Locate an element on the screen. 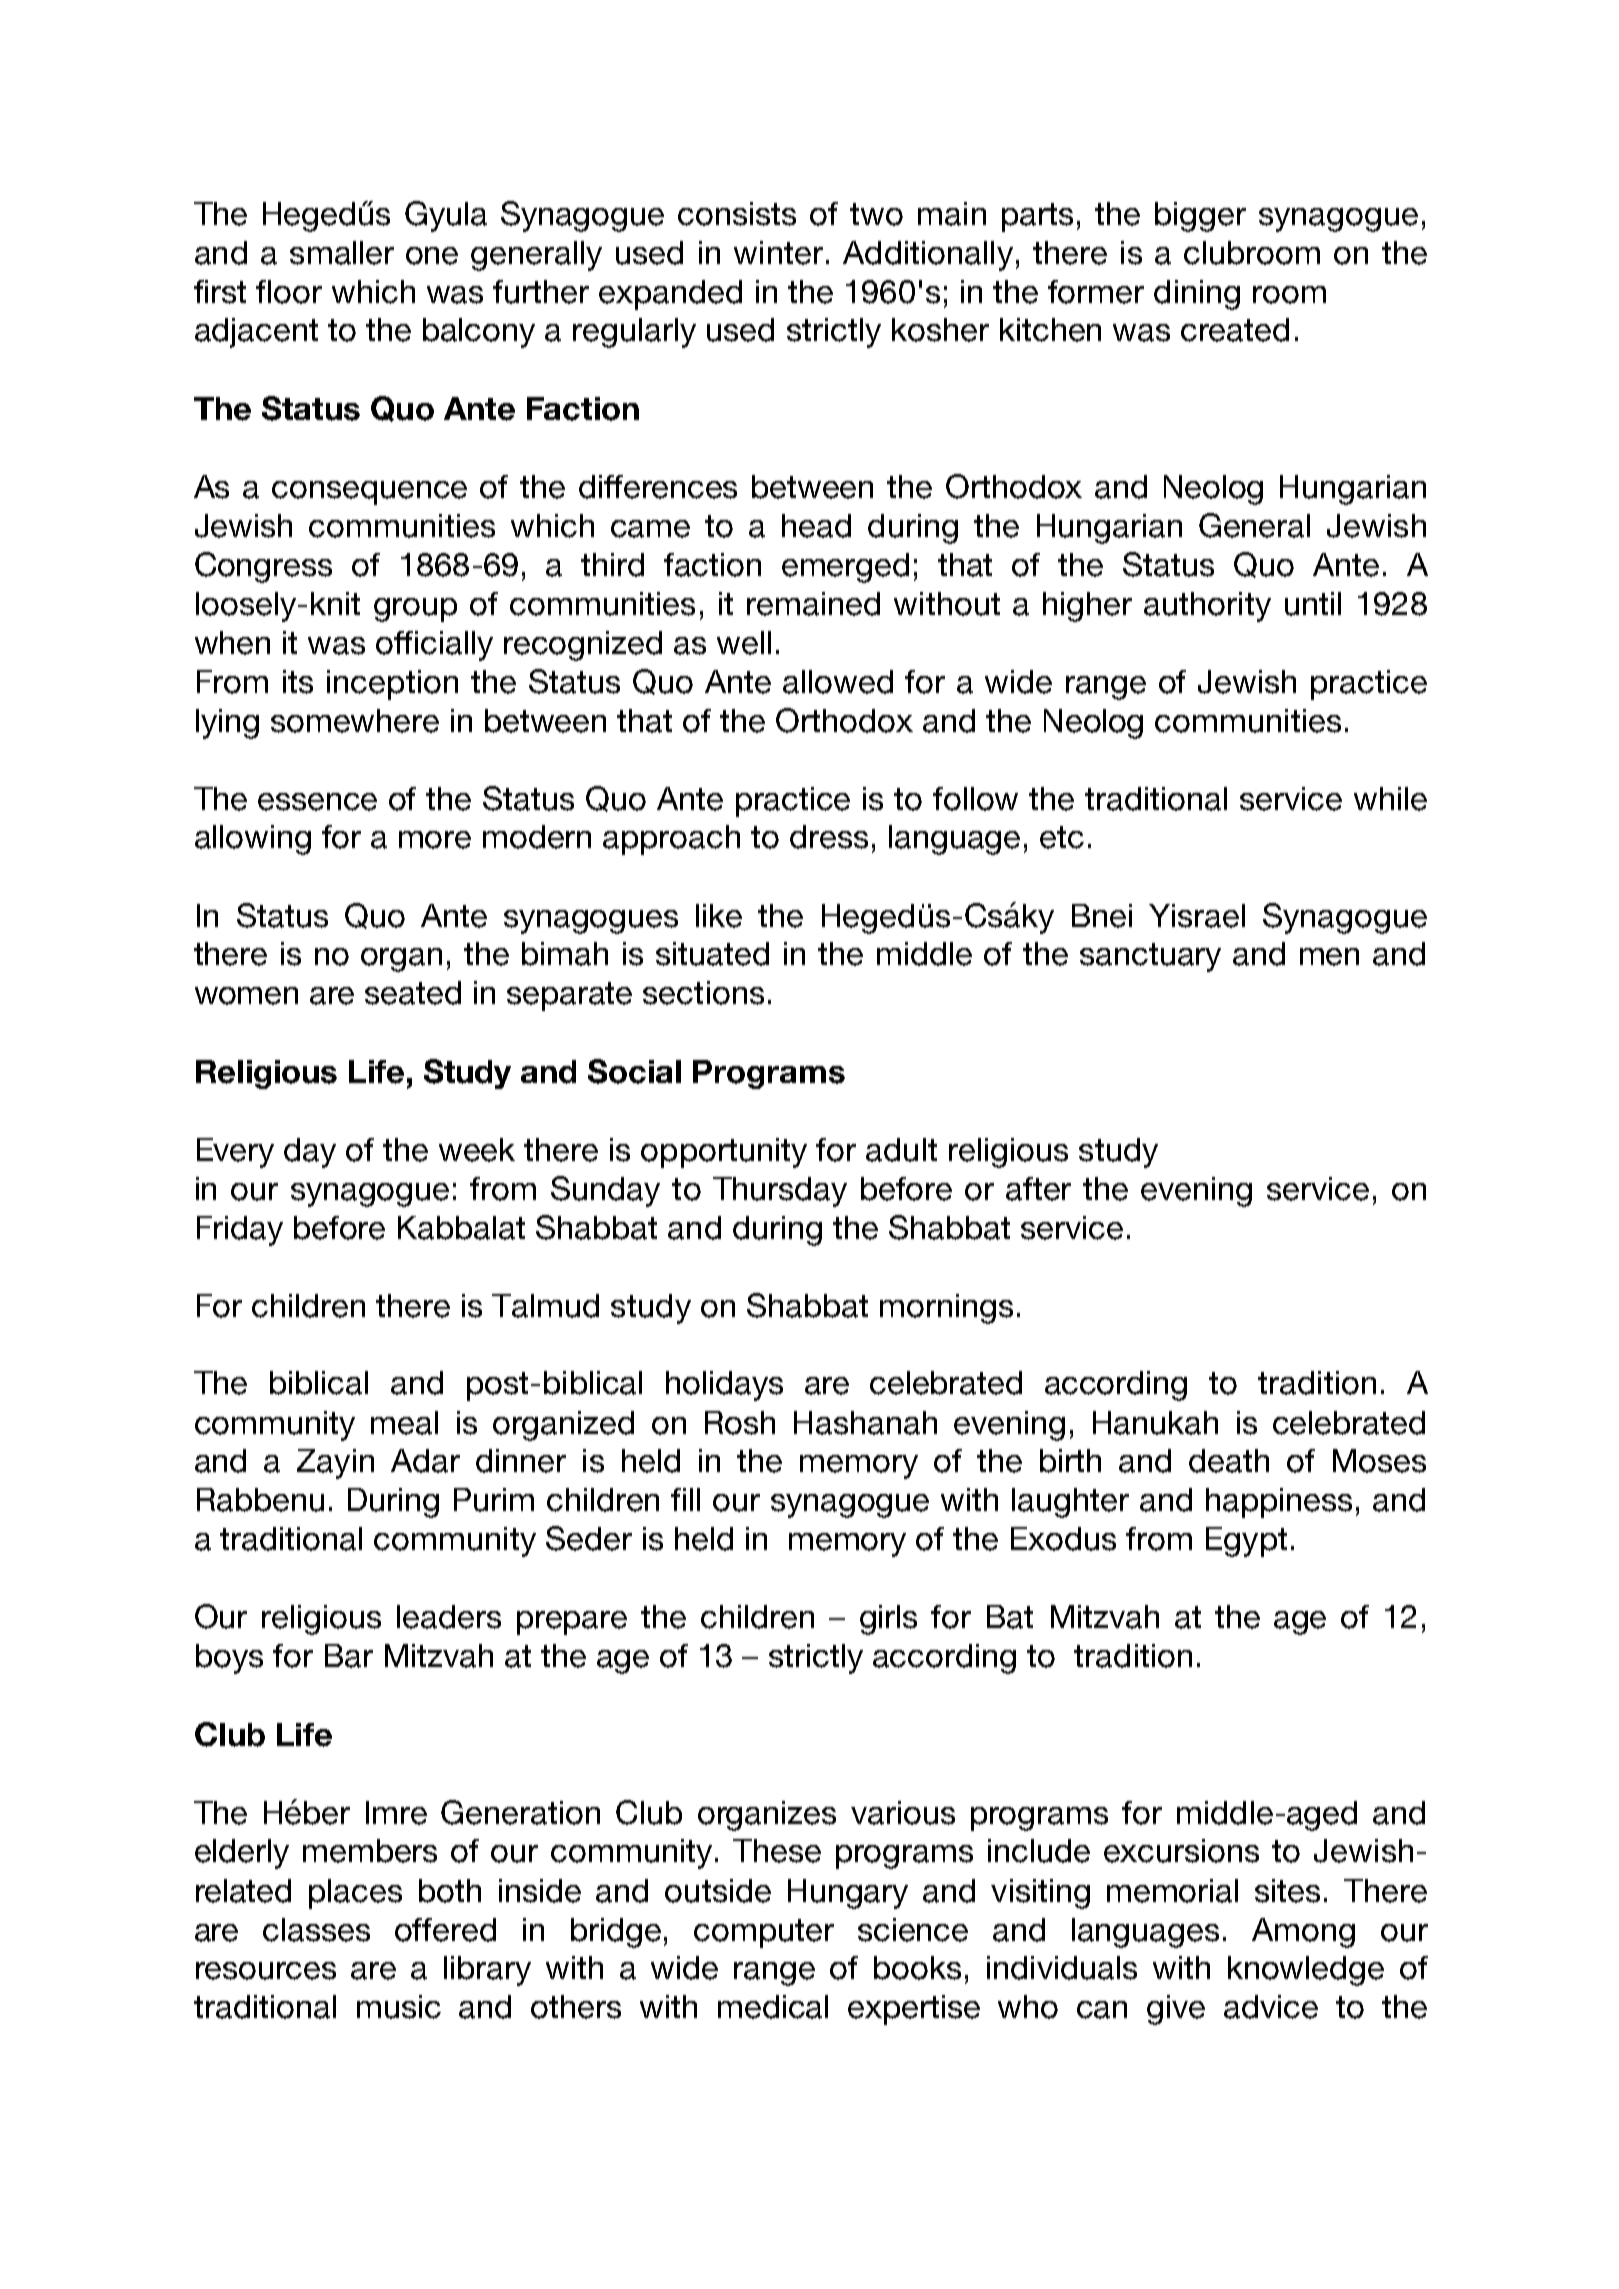 This screenshot has height=2289, width=1619. essence is located at coordinates (317, 802).
